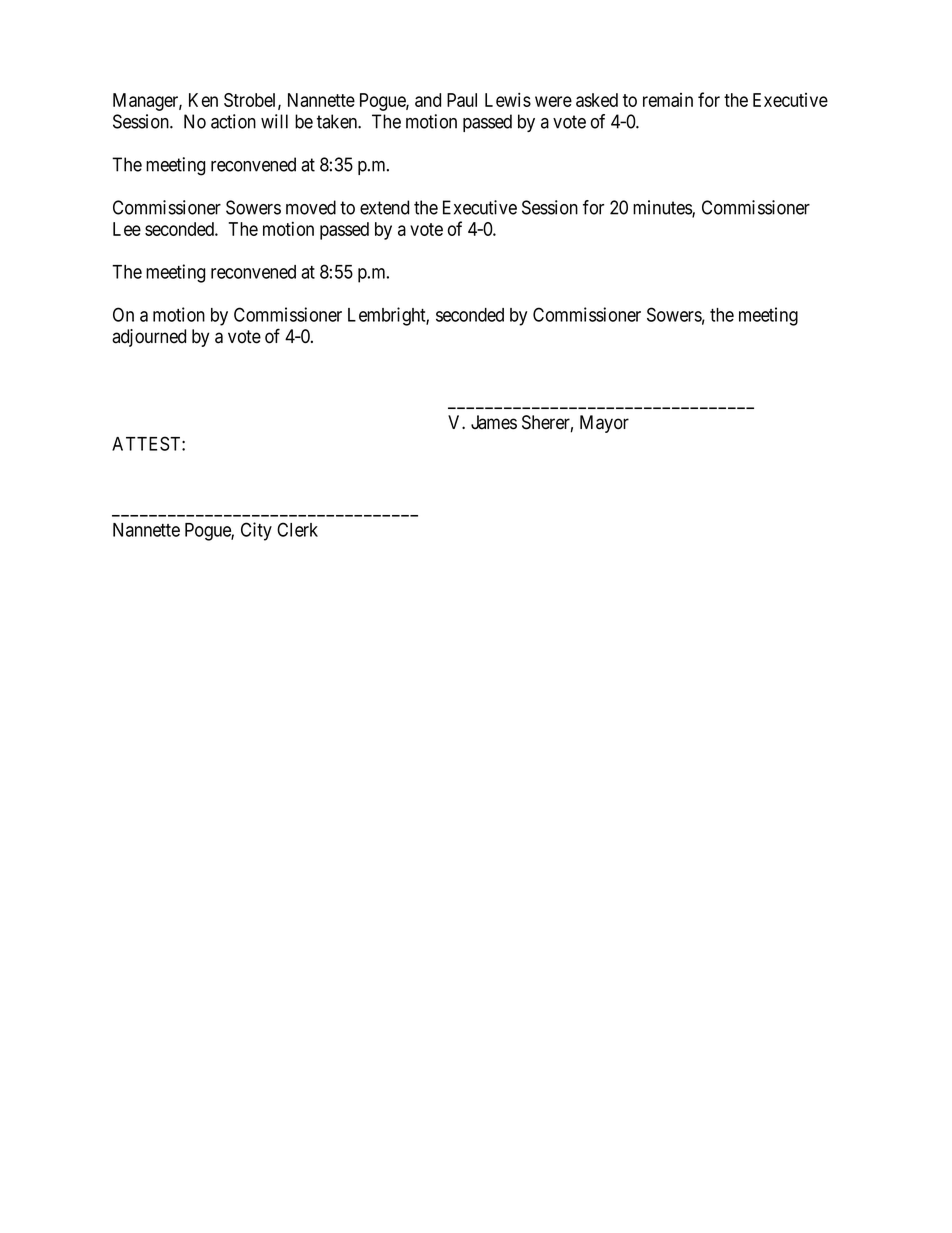  Describe the element at coordinates (384, 207) in the page. I see `extend` at that location.
